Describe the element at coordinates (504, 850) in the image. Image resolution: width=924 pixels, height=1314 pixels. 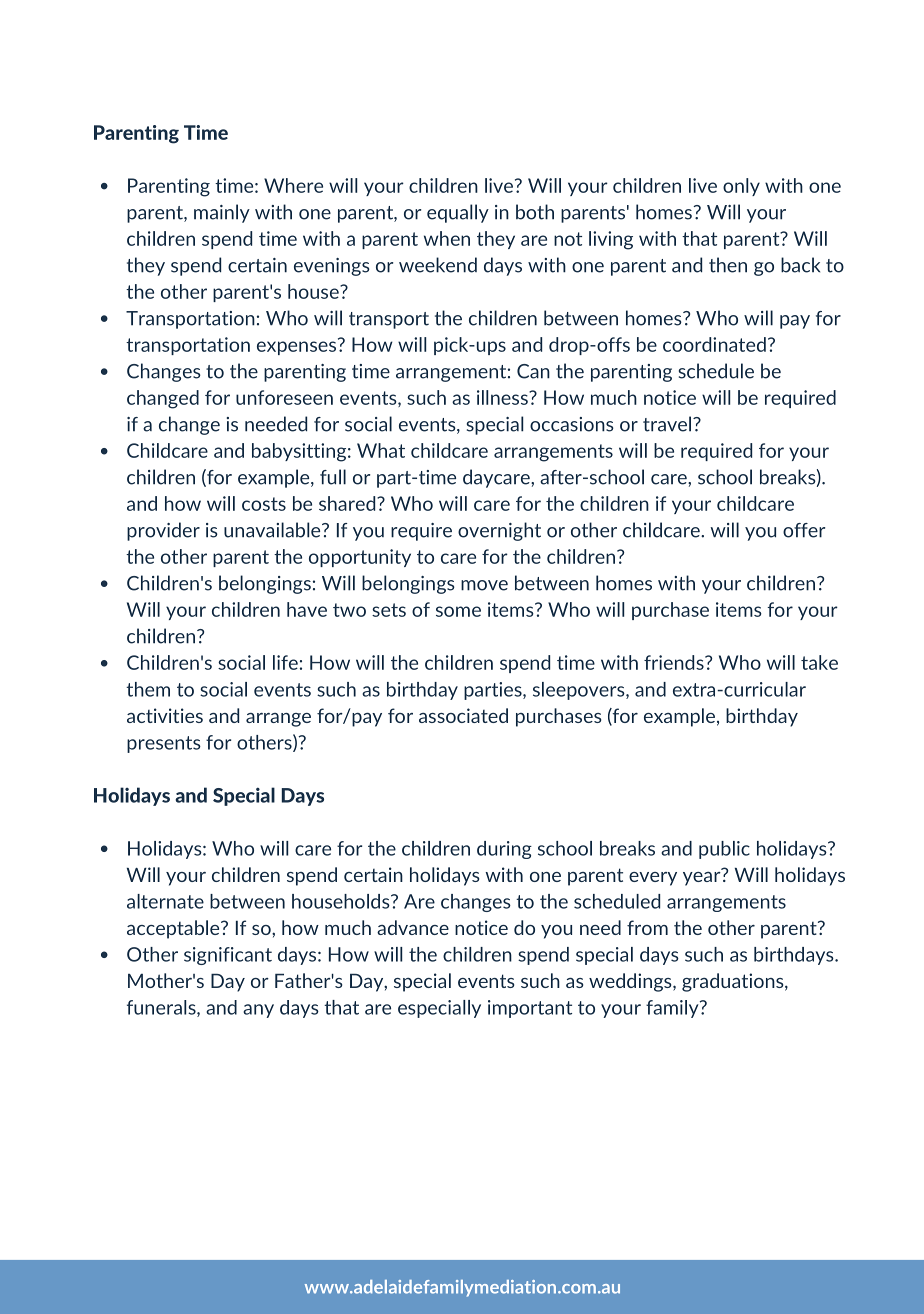
I see `during` at that location.
